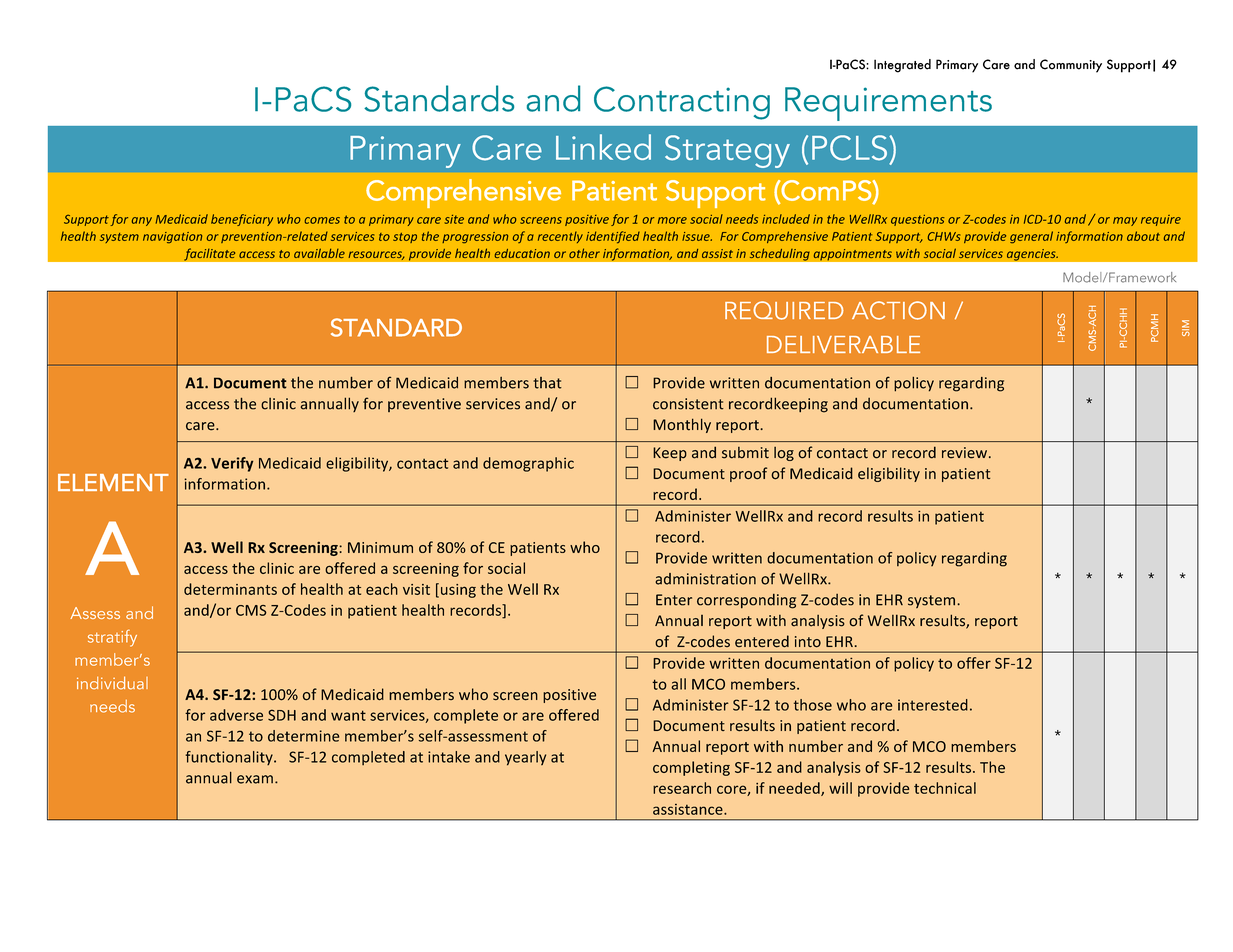 This screenshot has width=1233, height=952. Describe the element at coordinates (705, 579) in the screenshot. I see `administration` at that location.
